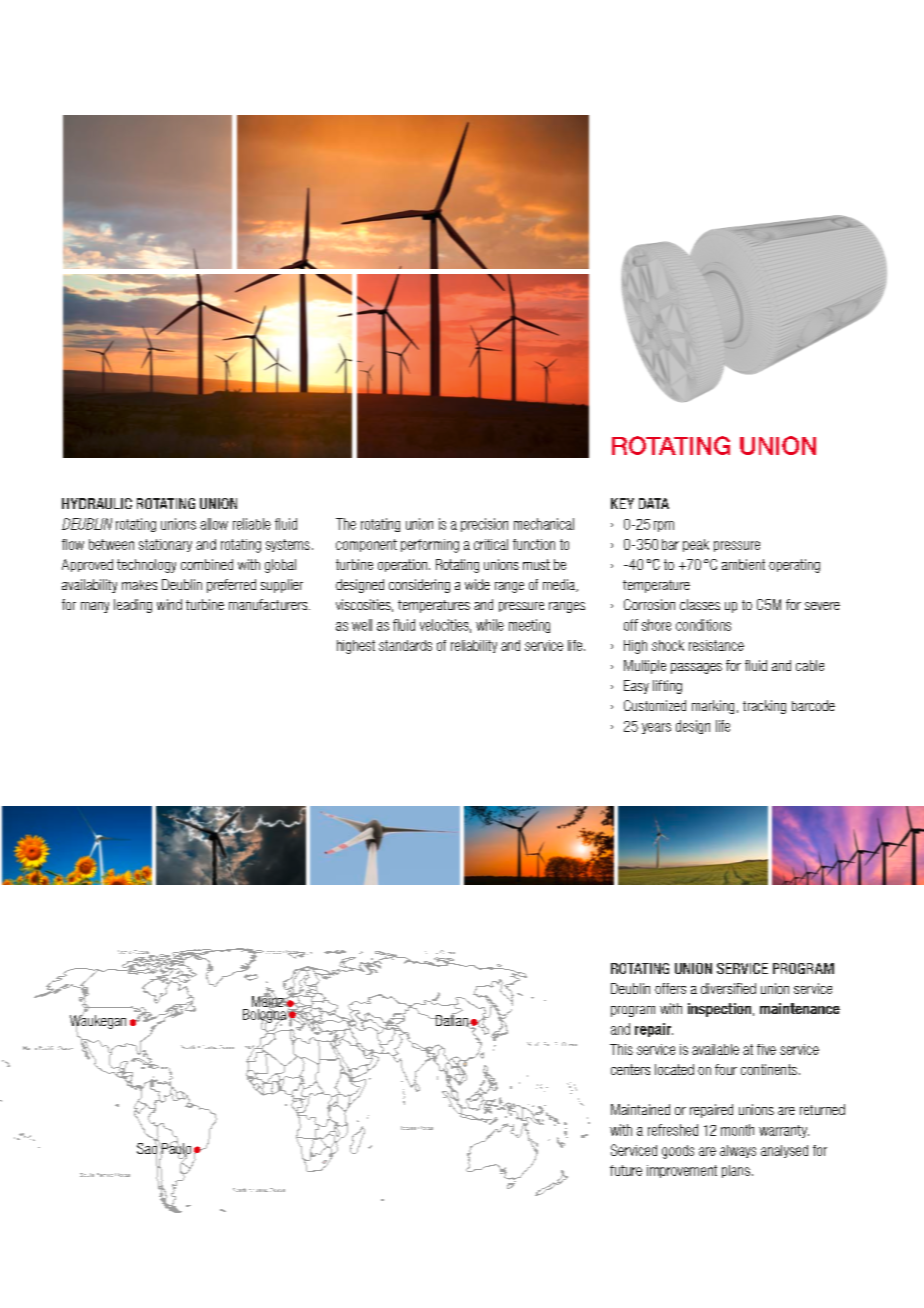  Describe the element at coordinates (738, 1151) in the document. I see `always` at that location.
